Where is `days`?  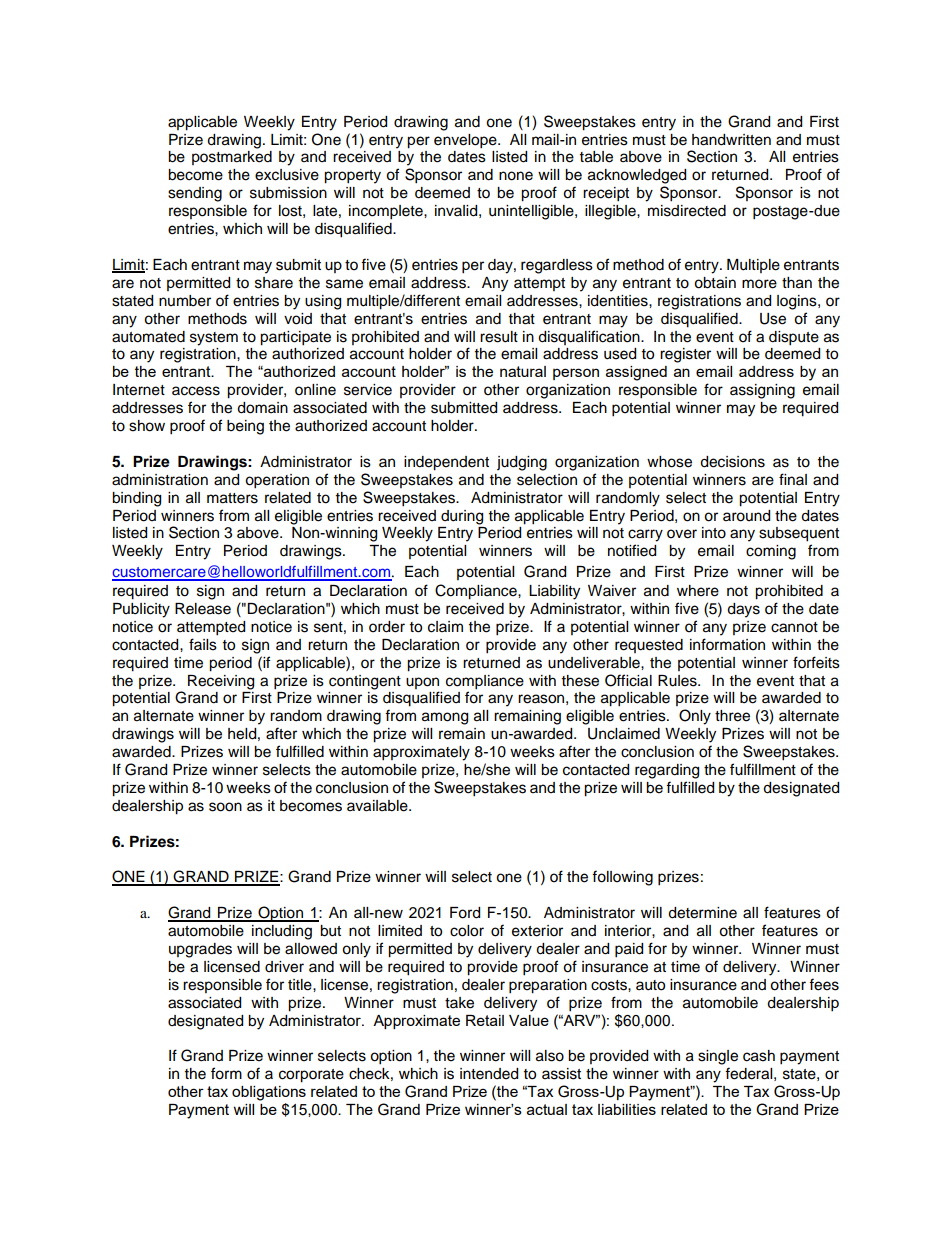 days is located at coordinates (743, 610).
